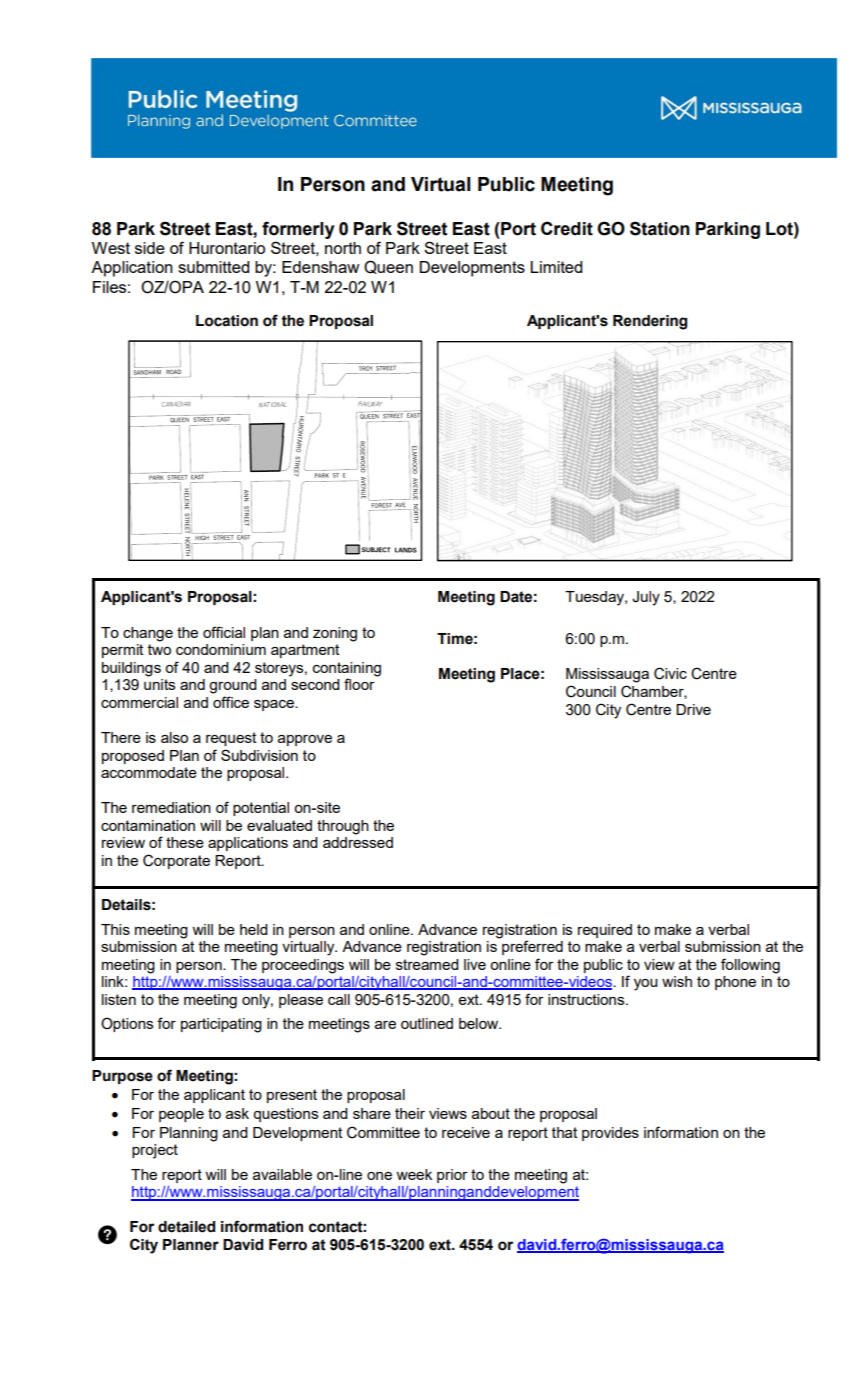 The width and height of the screenshot is (849, 1400). What do you see at coordinates (360, 683) in the screenshot?
I see `floor` at bounding box center [360, 683].
